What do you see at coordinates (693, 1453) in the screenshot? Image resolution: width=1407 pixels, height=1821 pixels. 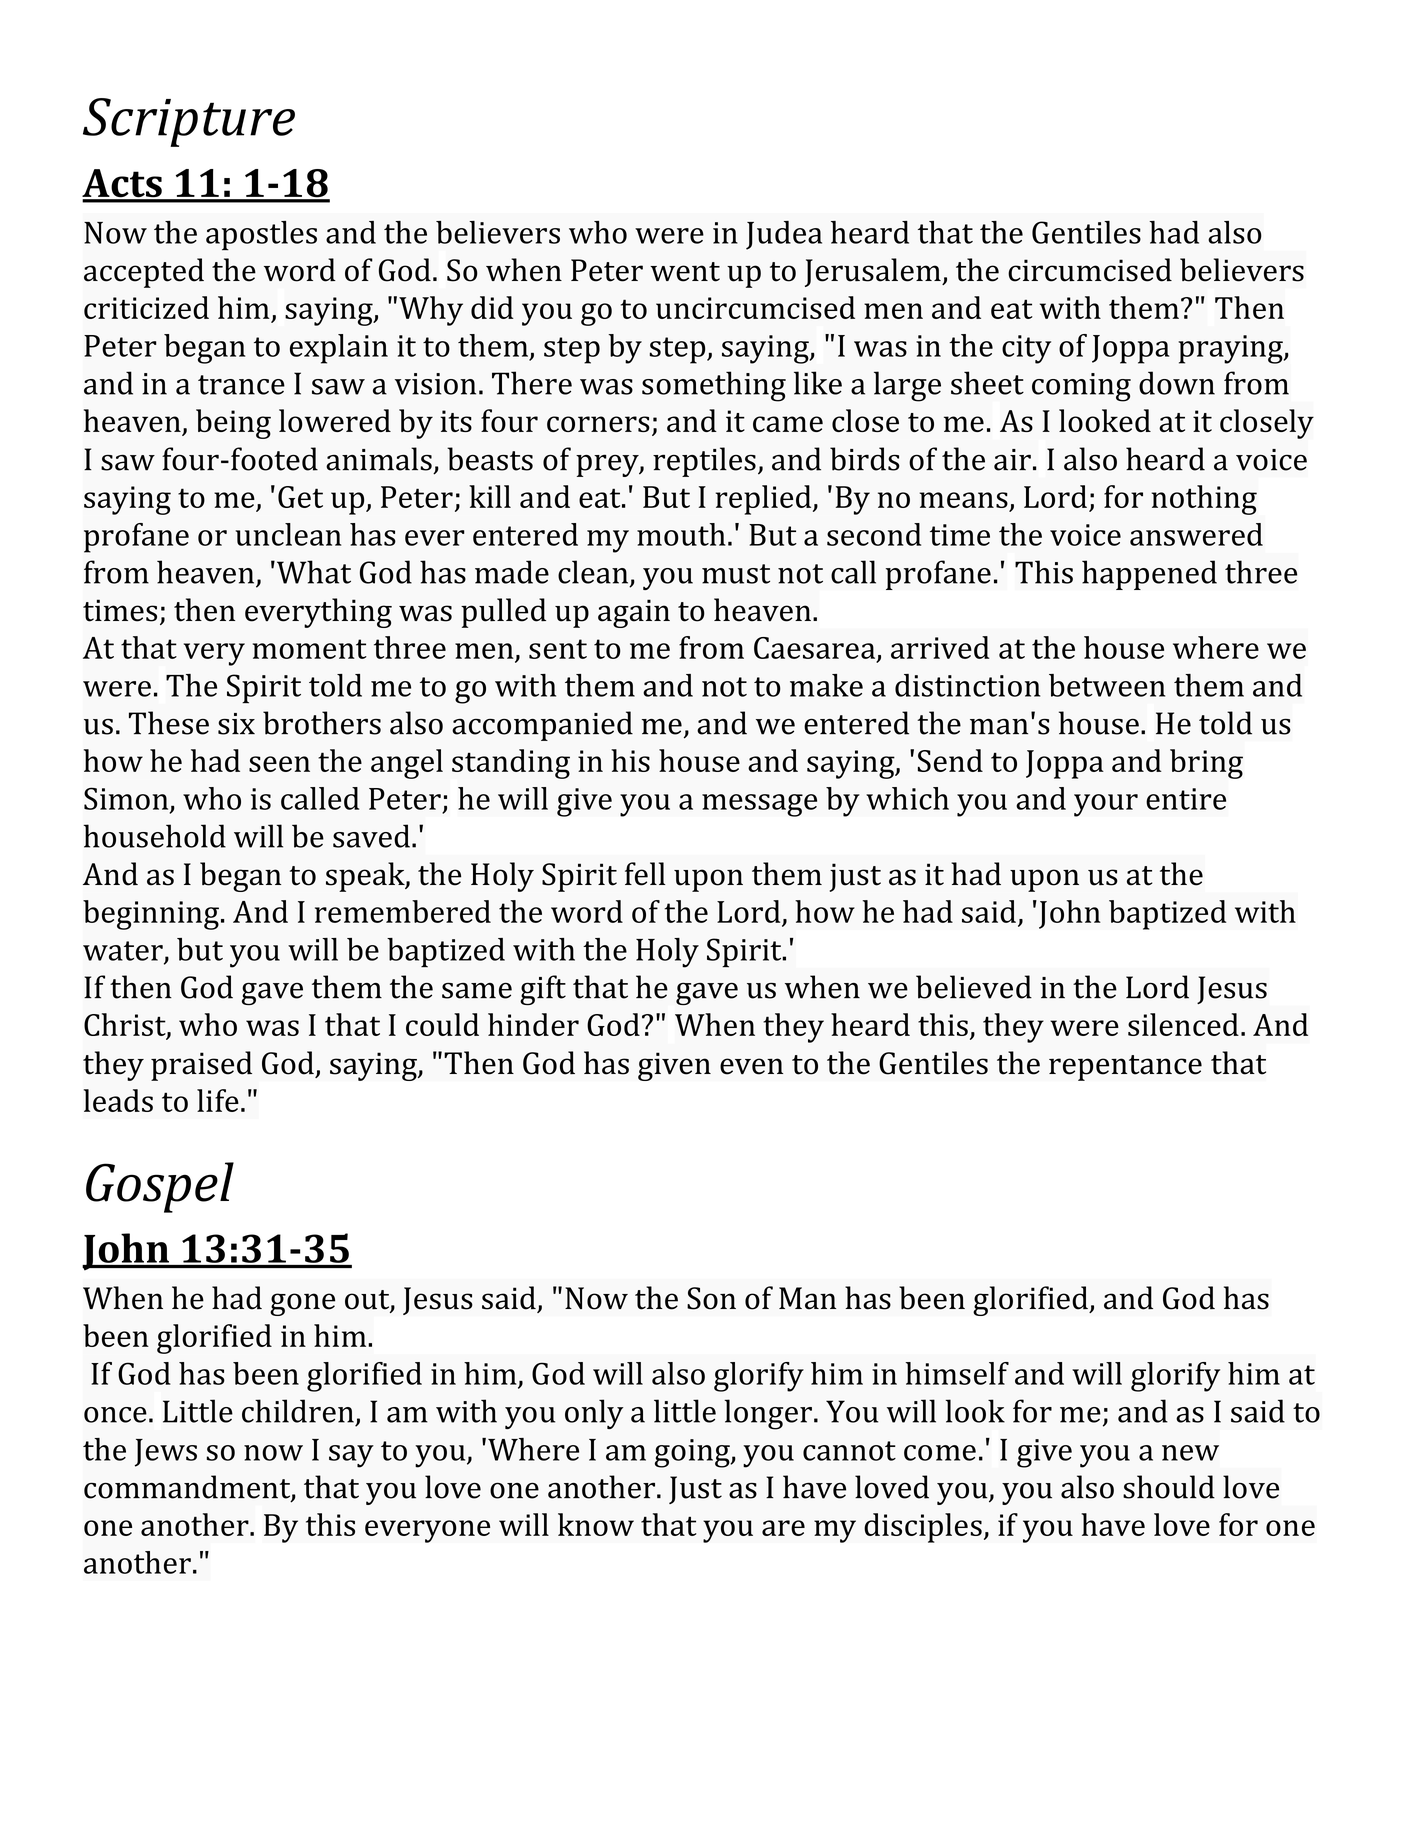 I see `going` at bounding box center [693, 1453].
